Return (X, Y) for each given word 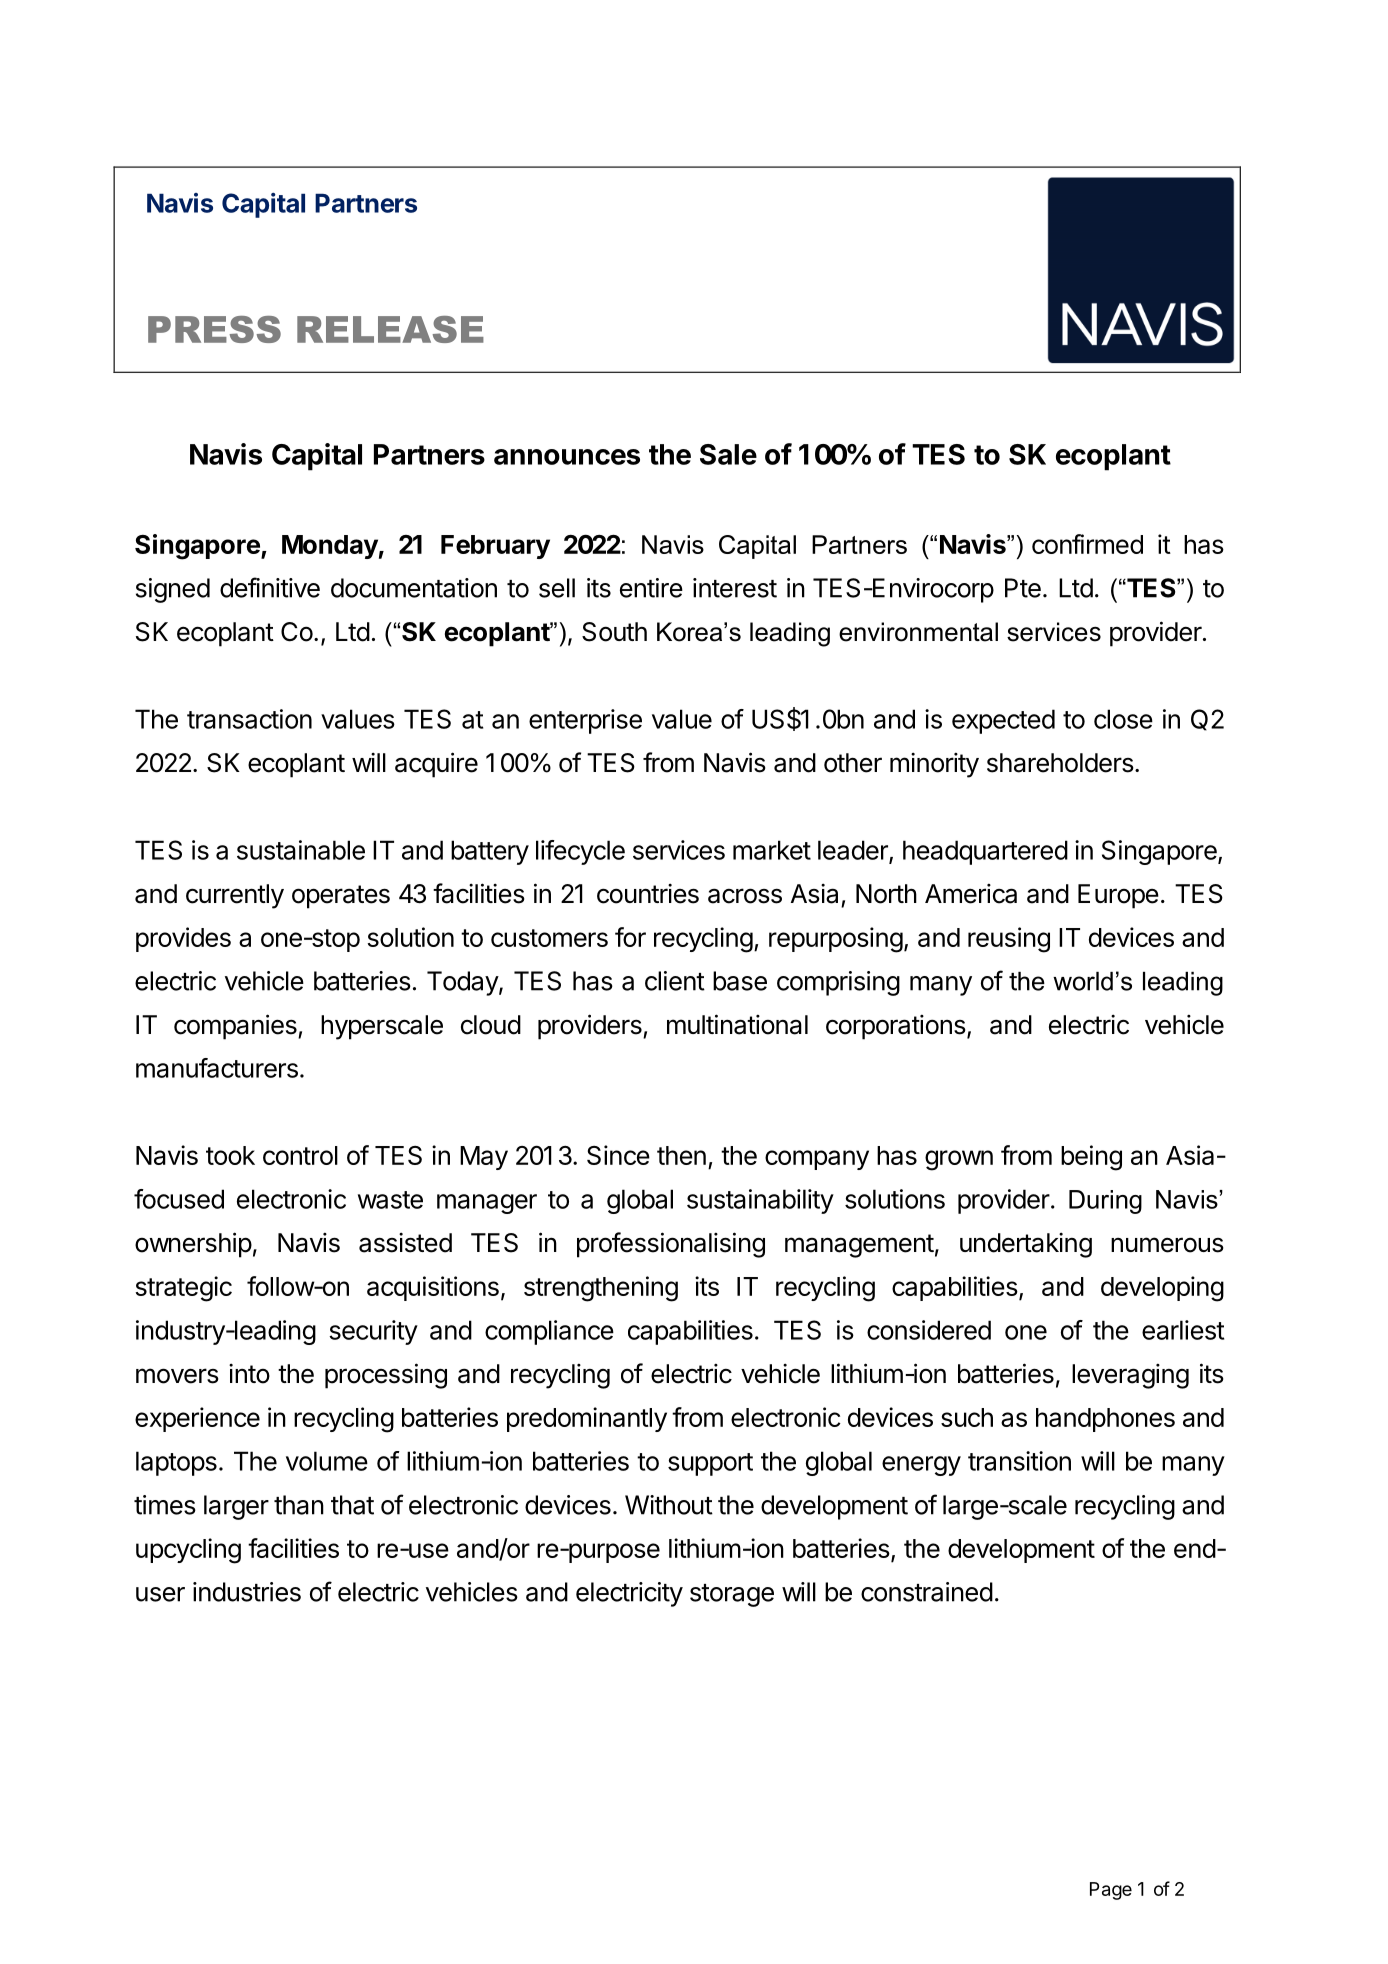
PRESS (214, 329)
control (300, 1155)
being (1091, 1158)
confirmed (1087, 544)
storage (732, 1595)
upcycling (188, 1551)
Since (618, 1155)
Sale (728, 454)
